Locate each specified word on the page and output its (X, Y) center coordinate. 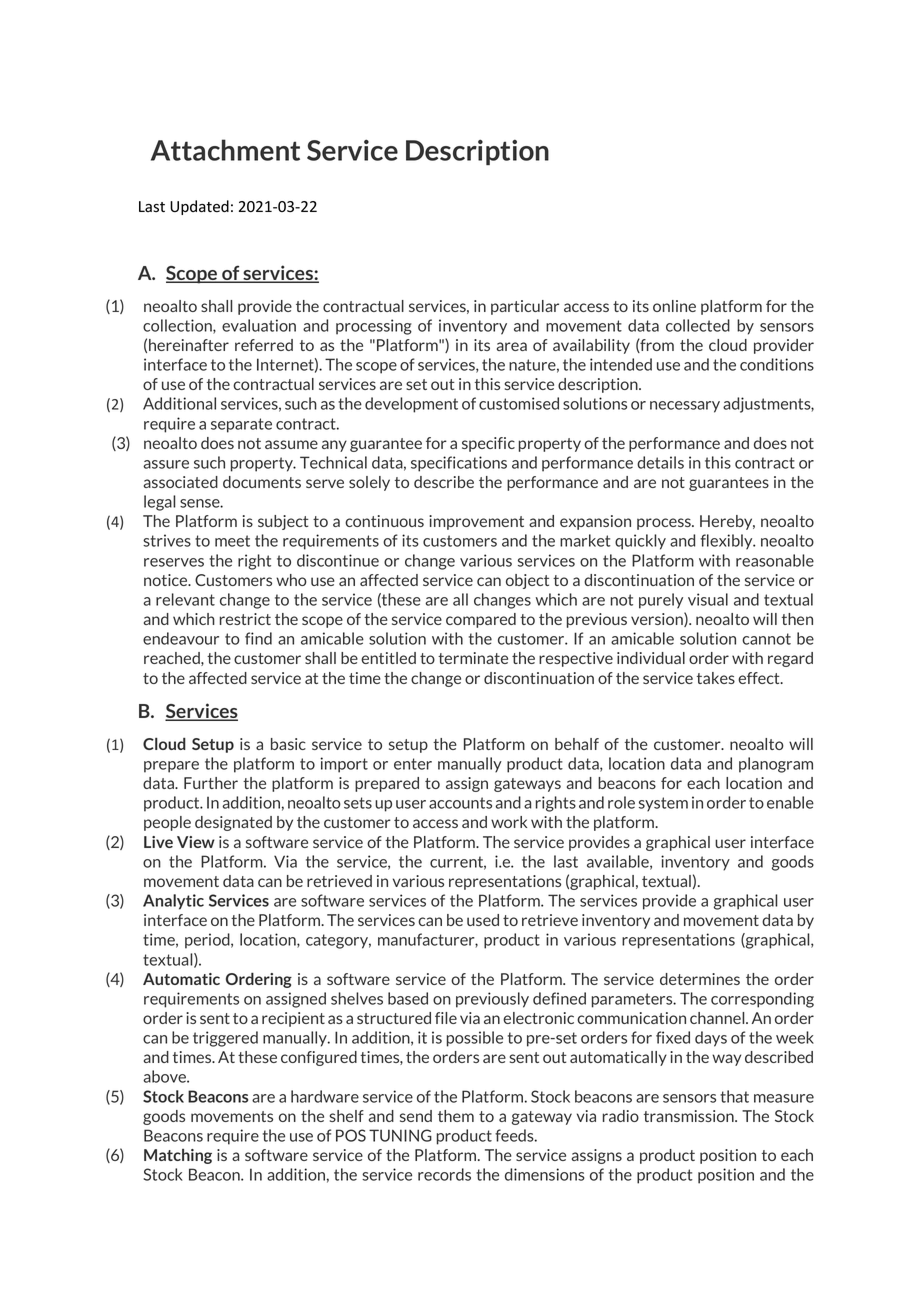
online (674, 306)
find (258, 638)
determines (700, 979)
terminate (473, 658)
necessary (685, 407)
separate (241, 425)
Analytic (173, 902)
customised (519, 403)
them (456, 1116)
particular (525, 307)
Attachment (225, 150)
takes (716, 678)
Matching (178, 1156)
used (483, 920)
